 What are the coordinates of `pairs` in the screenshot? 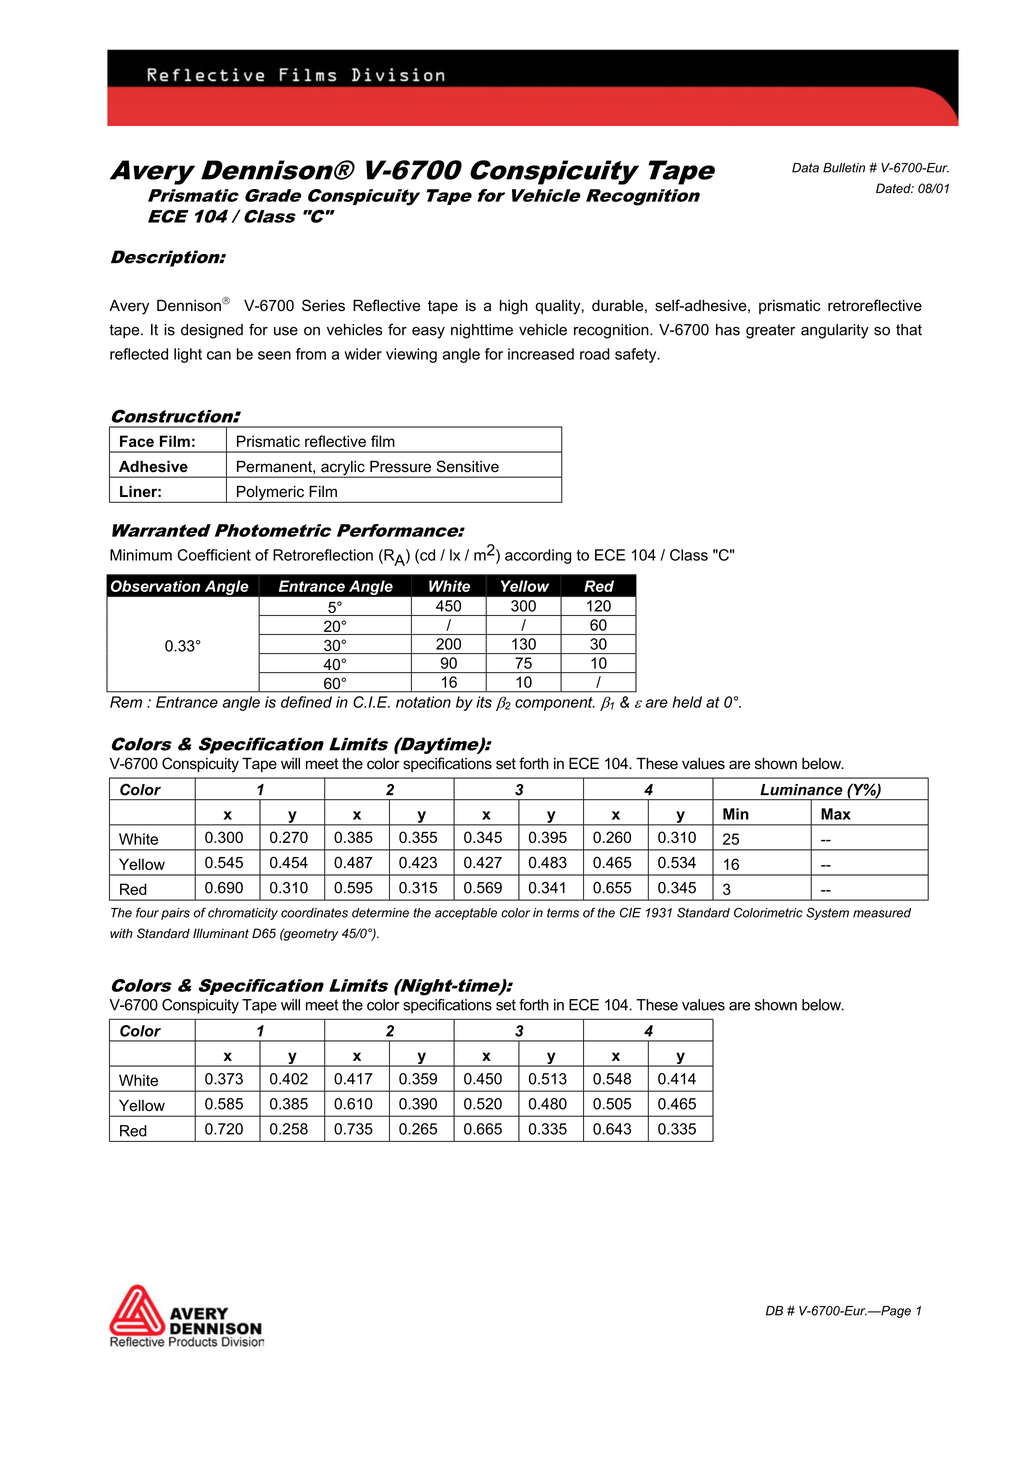 It's located at (175, 914).
